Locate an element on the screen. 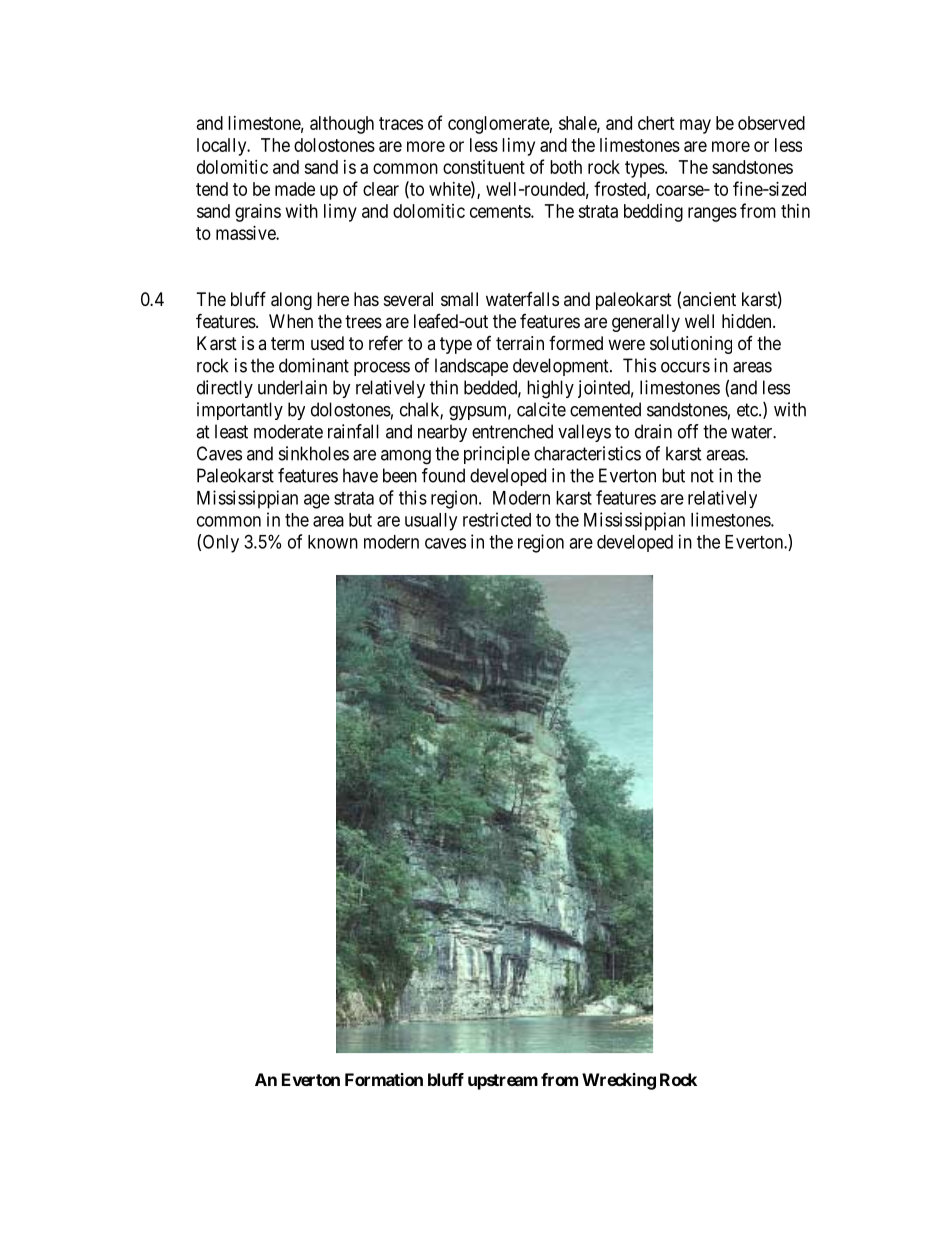 Image resolution: width=952 pixels, height=1233 pixels. not is located at coordinates (702, 476).
